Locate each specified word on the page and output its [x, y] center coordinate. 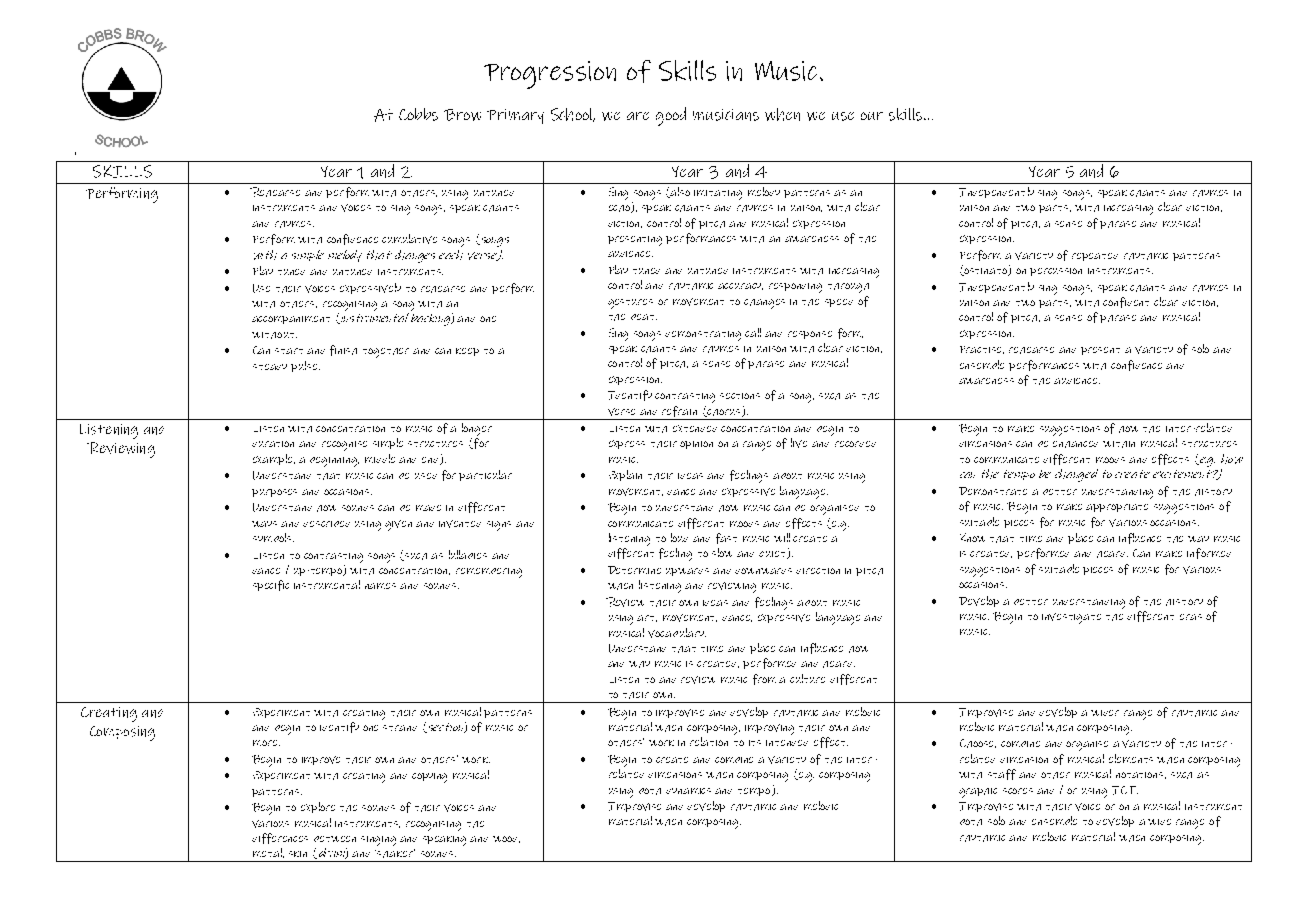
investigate [1071, 618]
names [380, 586]
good [671, 116]
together [386, 353]
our [872, 116]
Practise [982, 350]
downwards [763, 571]
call [753, 332]
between [335, 839]
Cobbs [418, 114]
